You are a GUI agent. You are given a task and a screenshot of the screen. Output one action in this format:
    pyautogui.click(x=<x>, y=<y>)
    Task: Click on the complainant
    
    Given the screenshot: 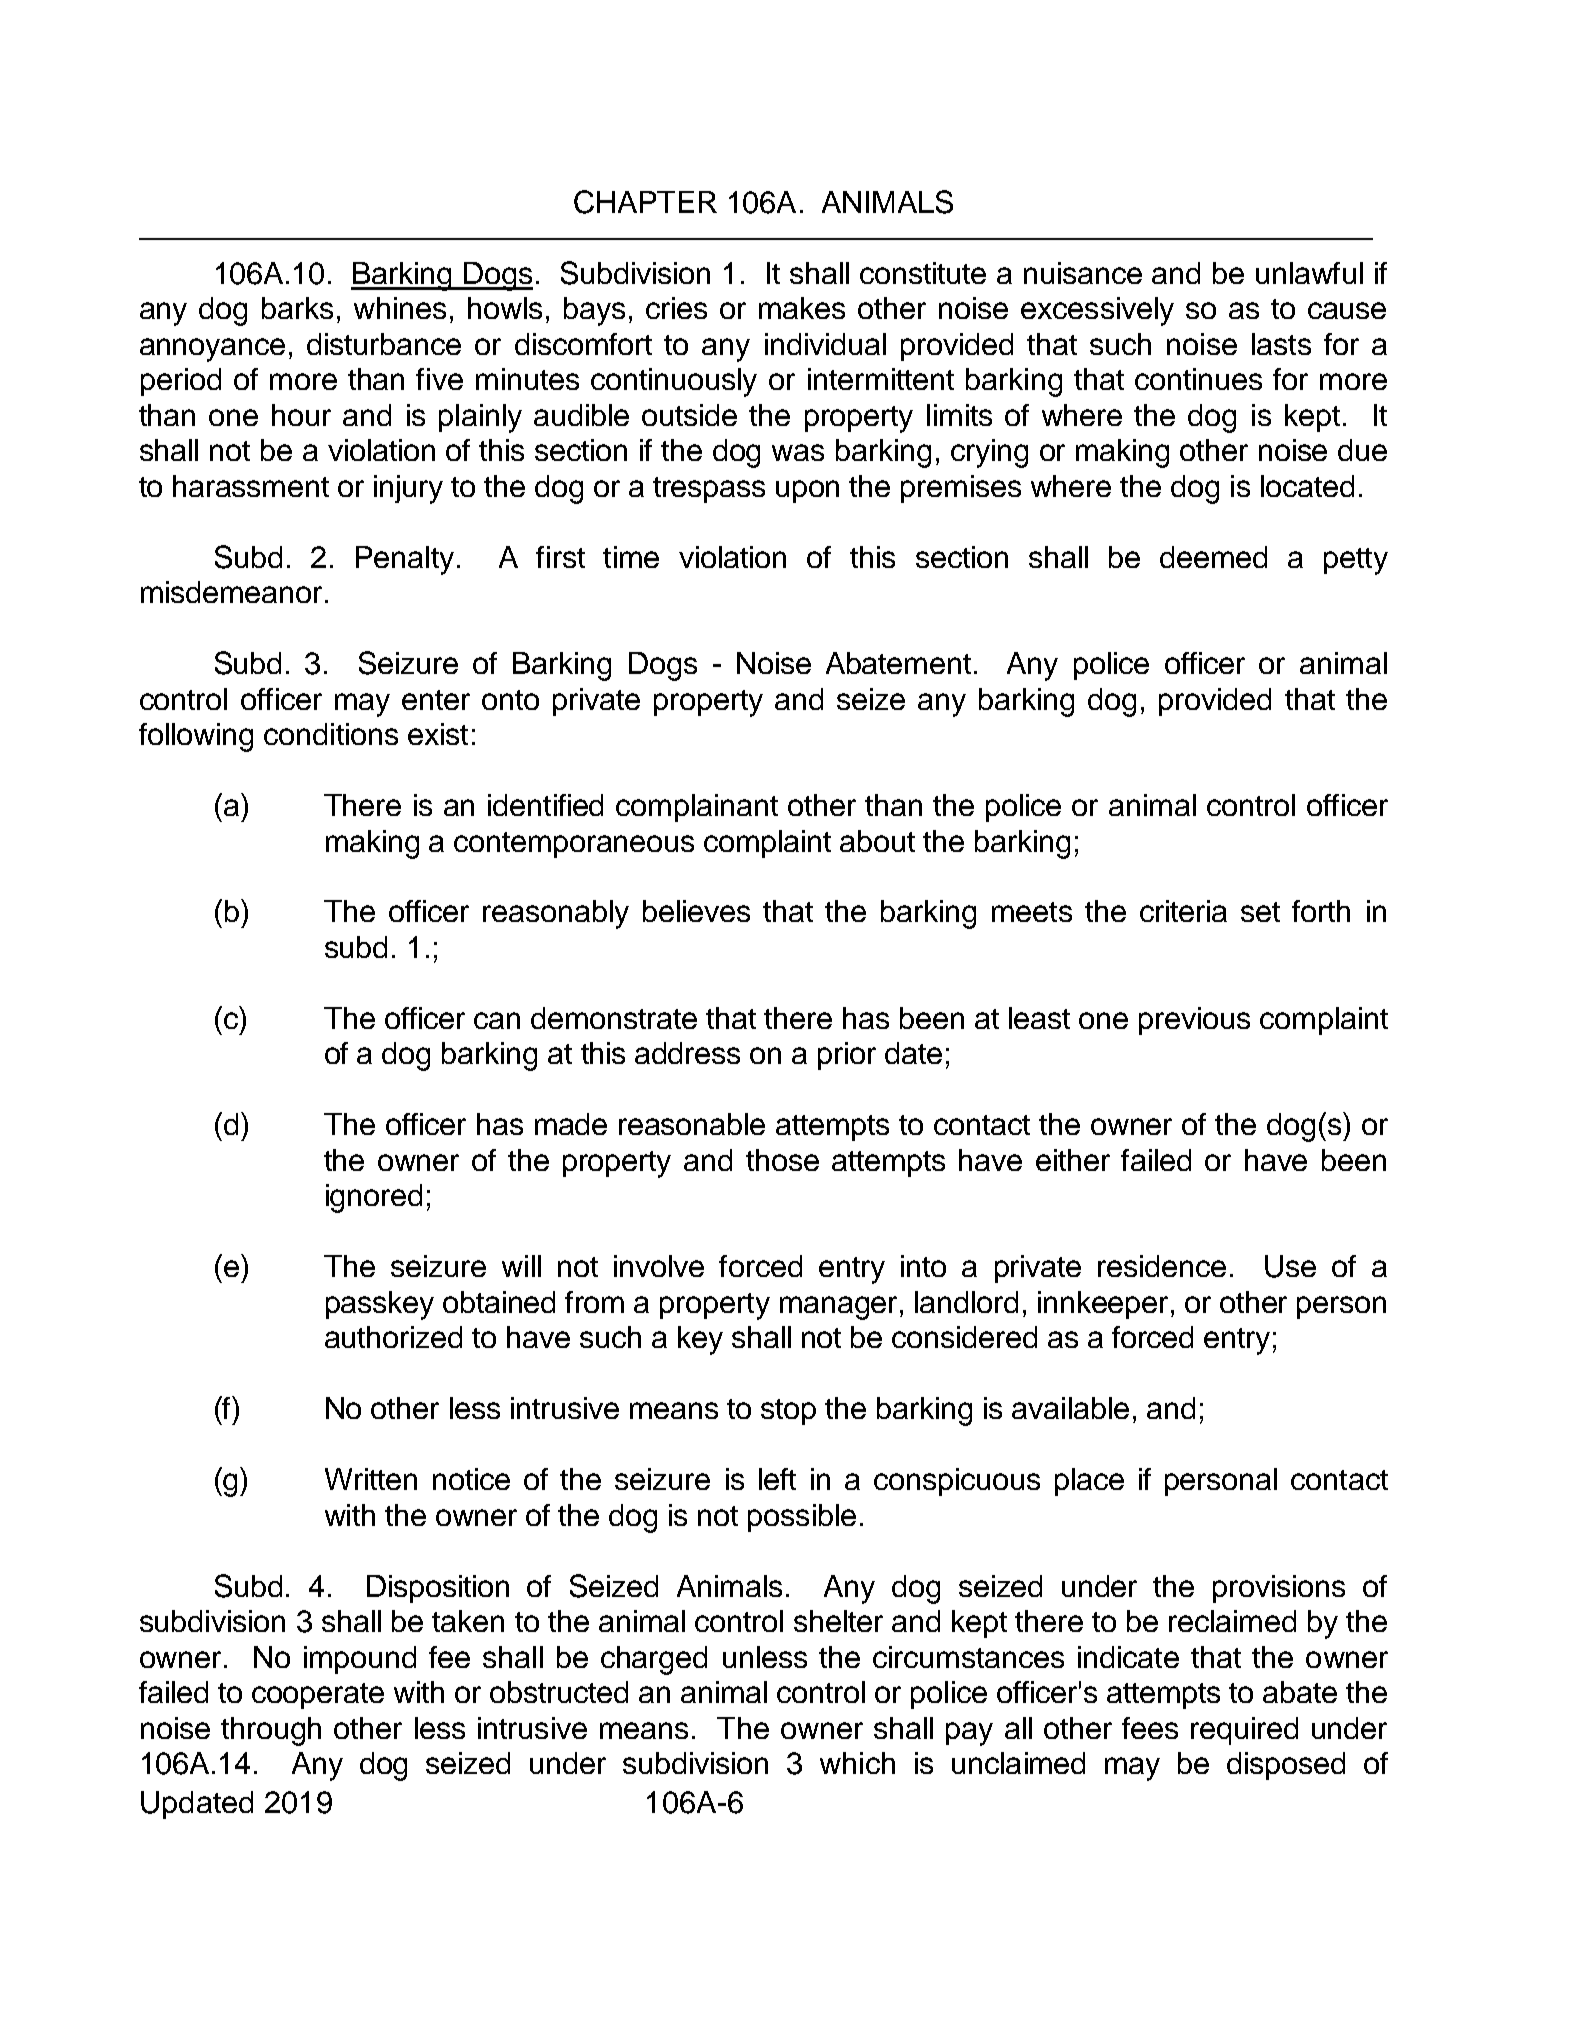 What is the action you would take?
    pyautogui.click(x=697, y=808)
